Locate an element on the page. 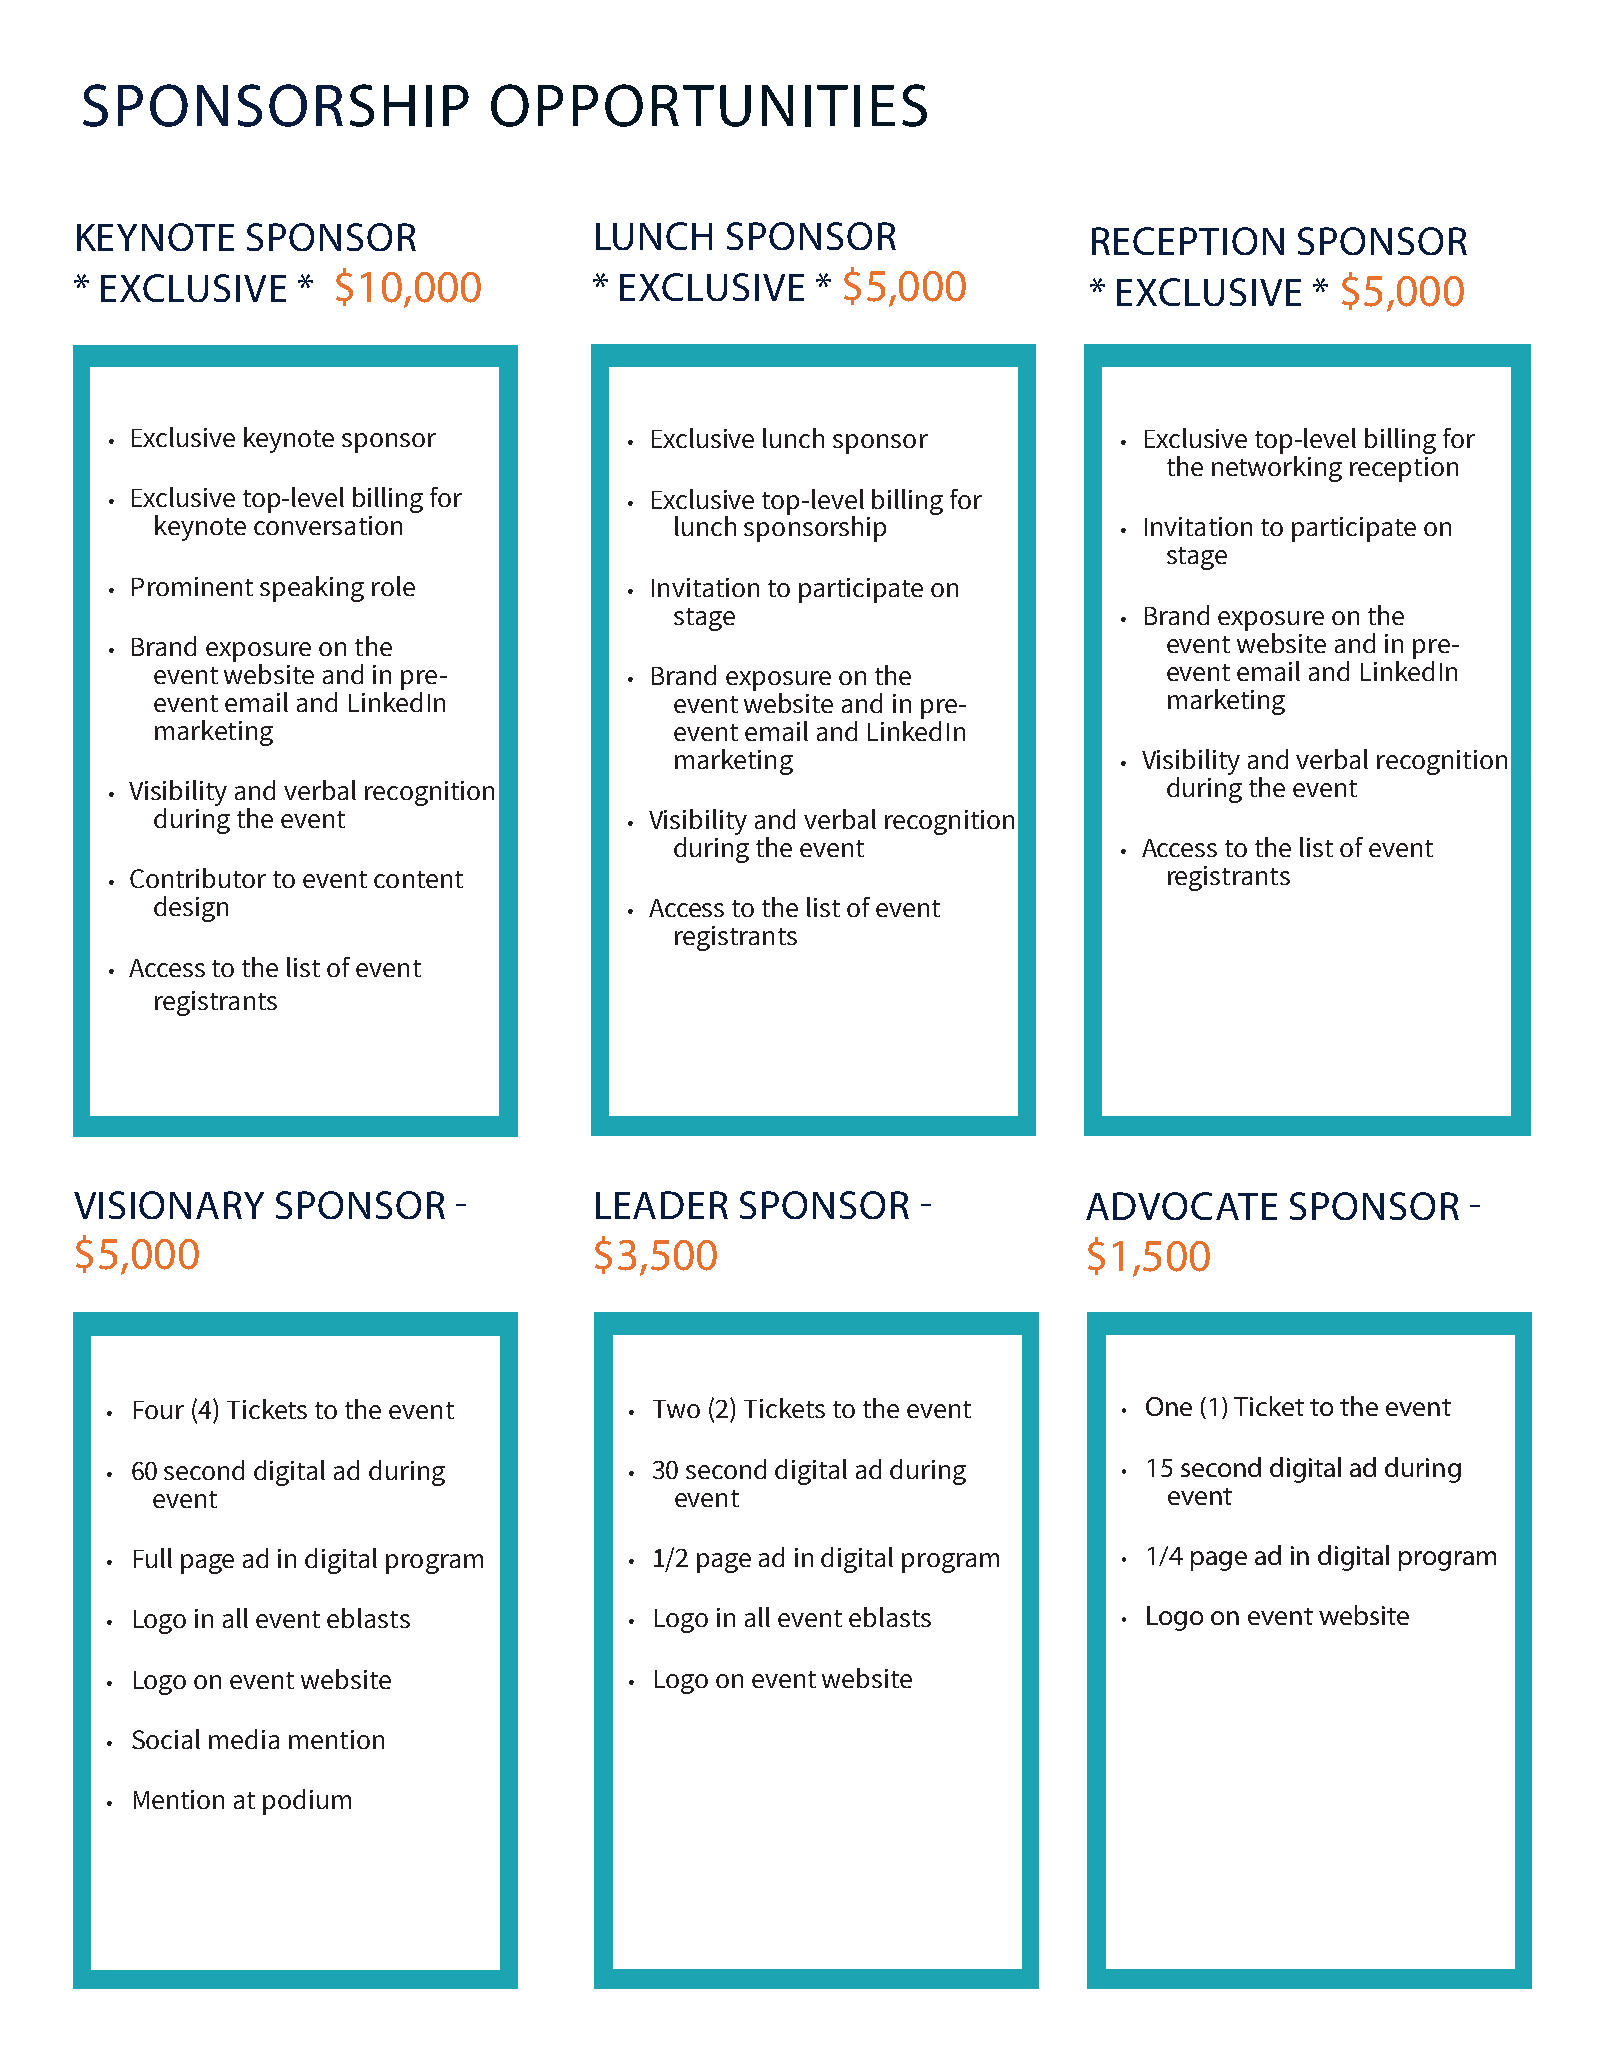 Image resolution: width=1600 pixels, height=2057 pixels. ADVOCATE is located at coordinates (1181, 1206).
